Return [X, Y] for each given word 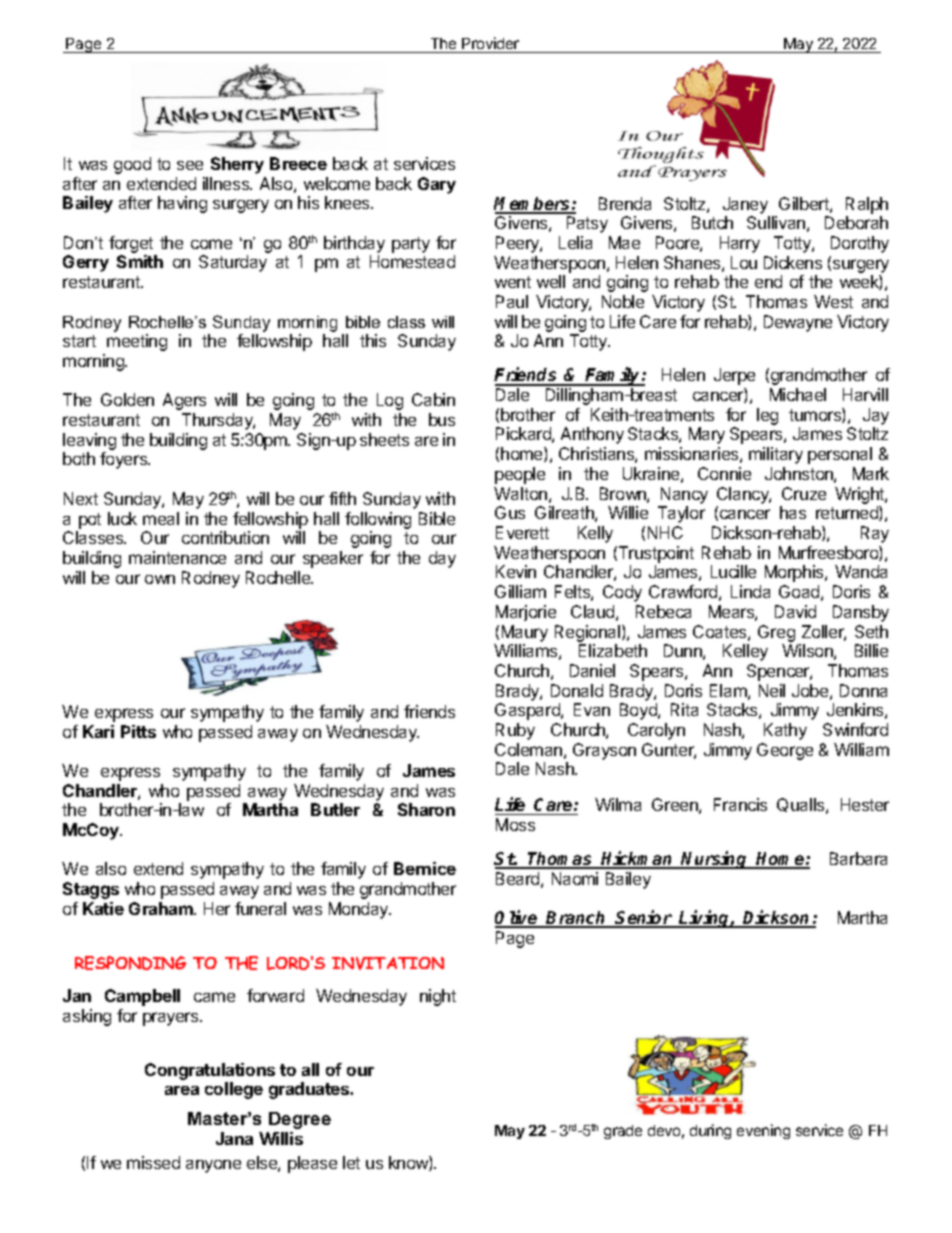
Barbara [858, 858]
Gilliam [520, 591]
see [190, 165]
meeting [137, 342]
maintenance [177, 557]
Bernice [425, 868]
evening [763, 1131]
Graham [162, 908]
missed [153, 1162]
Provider [490, 43]
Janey [745, 205]
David [795, 611]
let [351, 1162]
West [833, 301]
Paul [512, 301]
